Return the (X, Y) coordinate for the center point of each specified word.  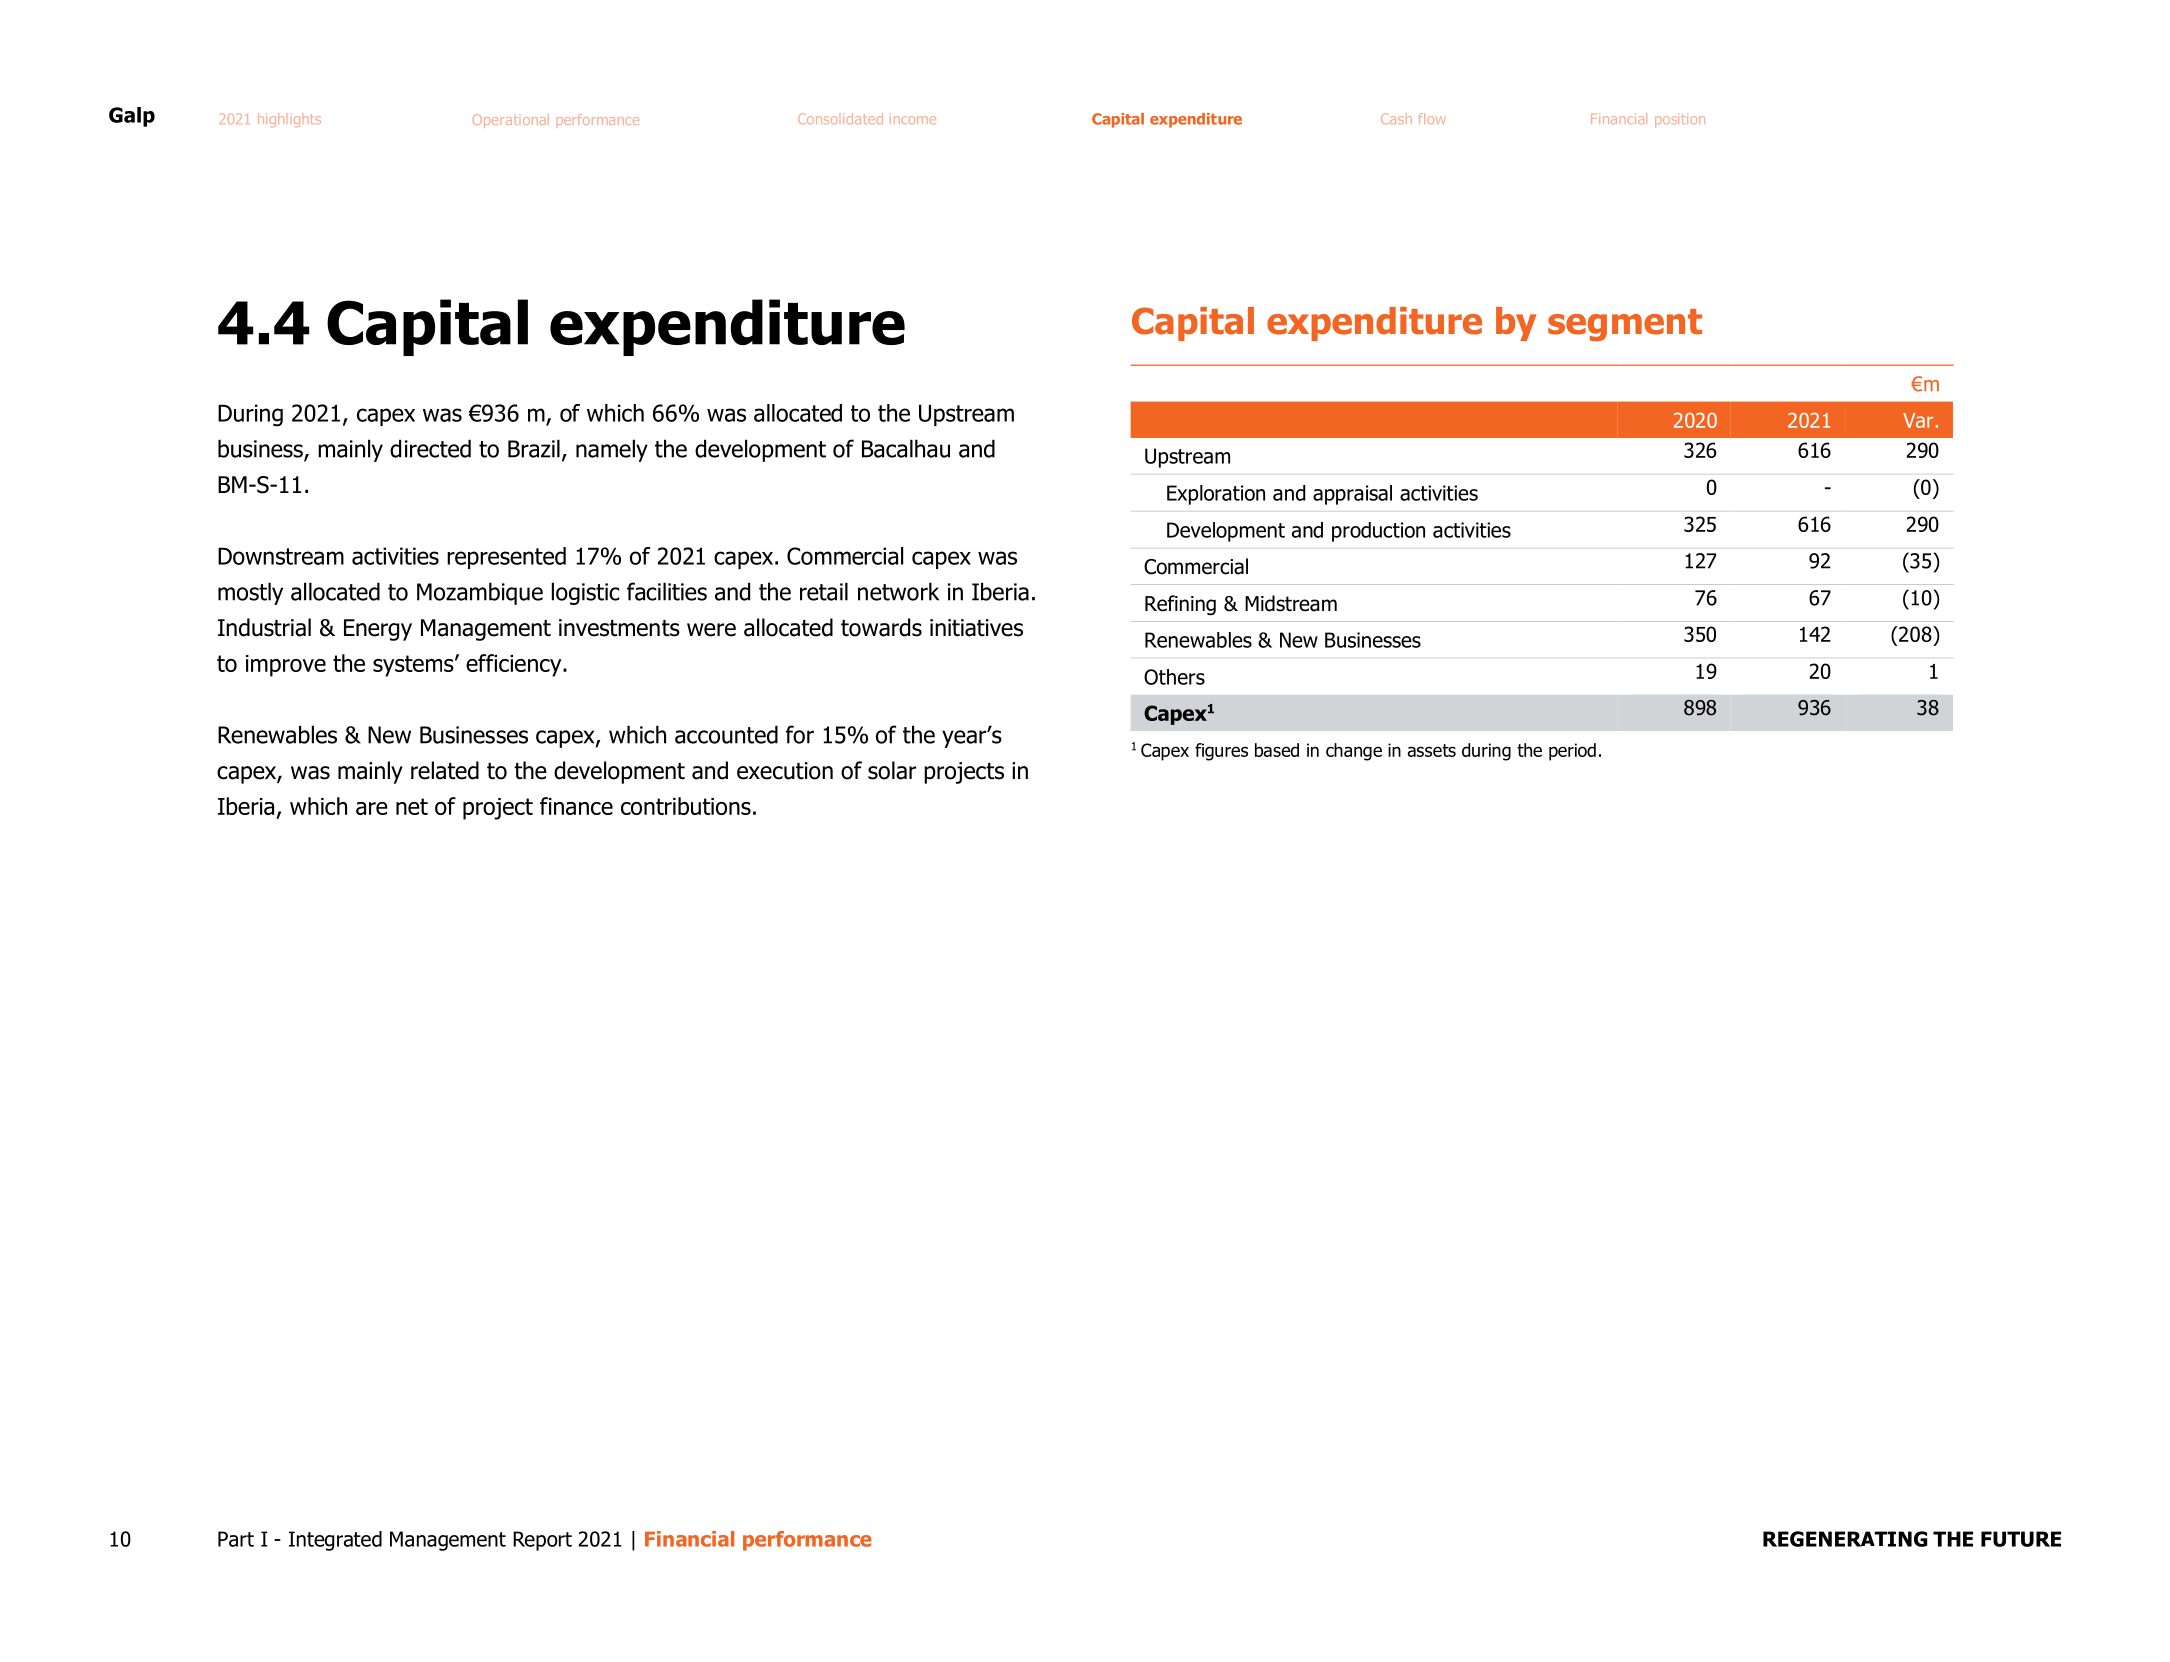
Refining (1180, 605)
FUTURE (2021, 1539)
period (1572, 752)
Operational (511, 121)
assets (1431, 750)
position (1680, 120)
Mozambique (480, 593)
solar (892, 770)
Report (542, 1541)
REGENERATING (1845, 1539)
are (372, 808)
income (913, 120)
